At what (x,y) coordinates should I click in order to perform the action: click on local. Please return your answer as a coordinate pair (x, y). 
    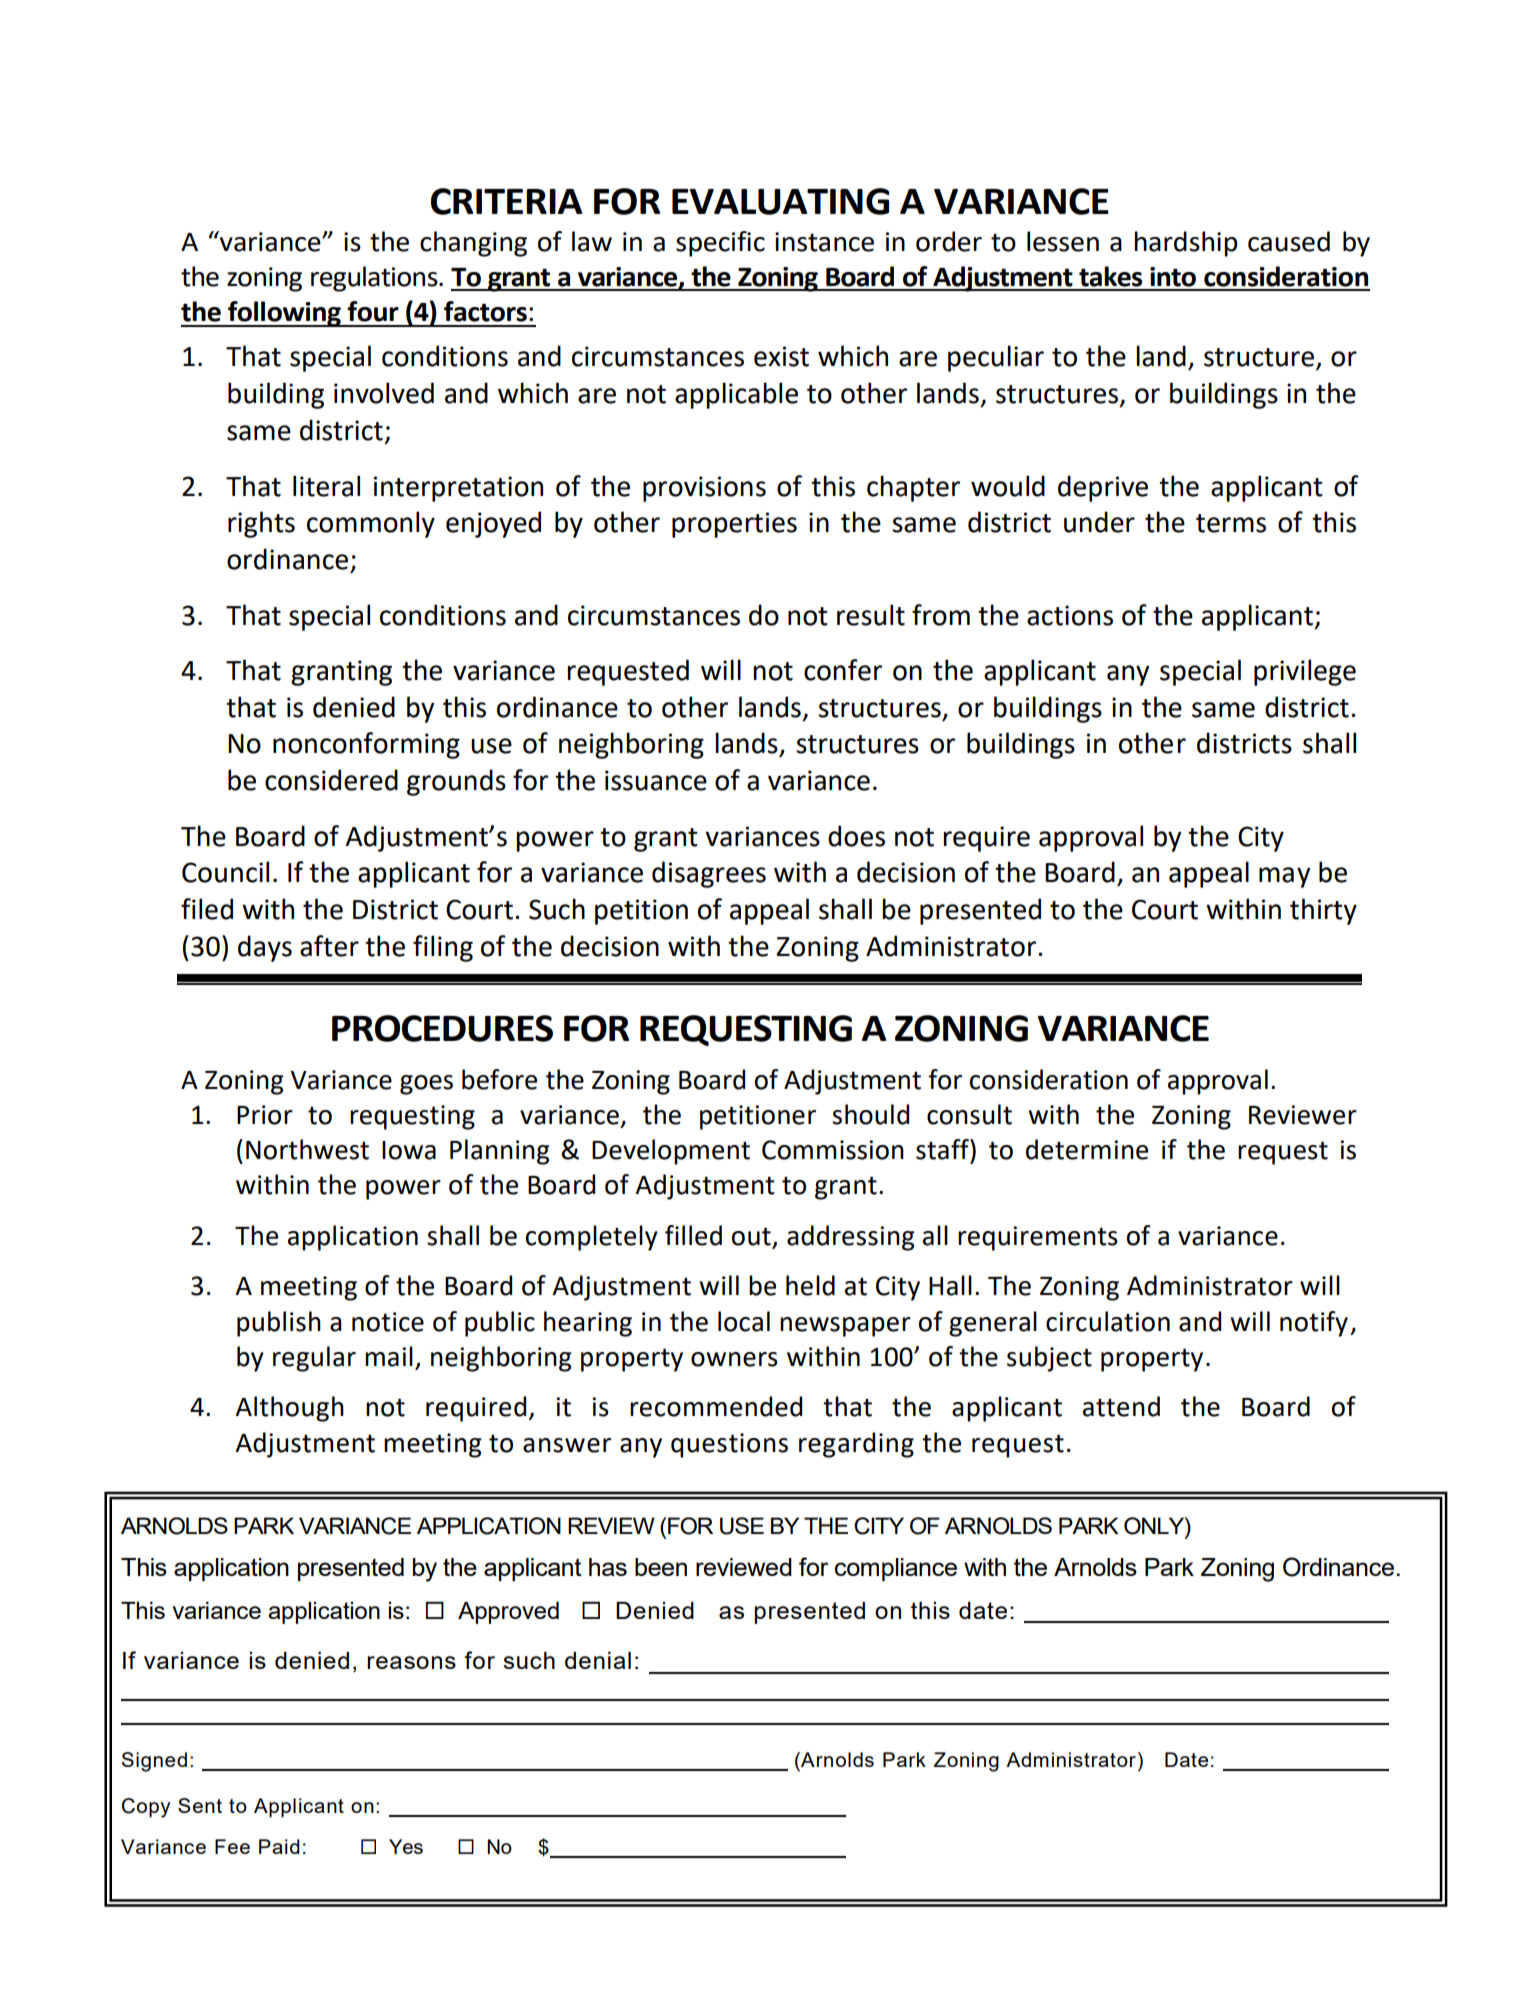
    Looking at the image, I should click on (744, 1321).
